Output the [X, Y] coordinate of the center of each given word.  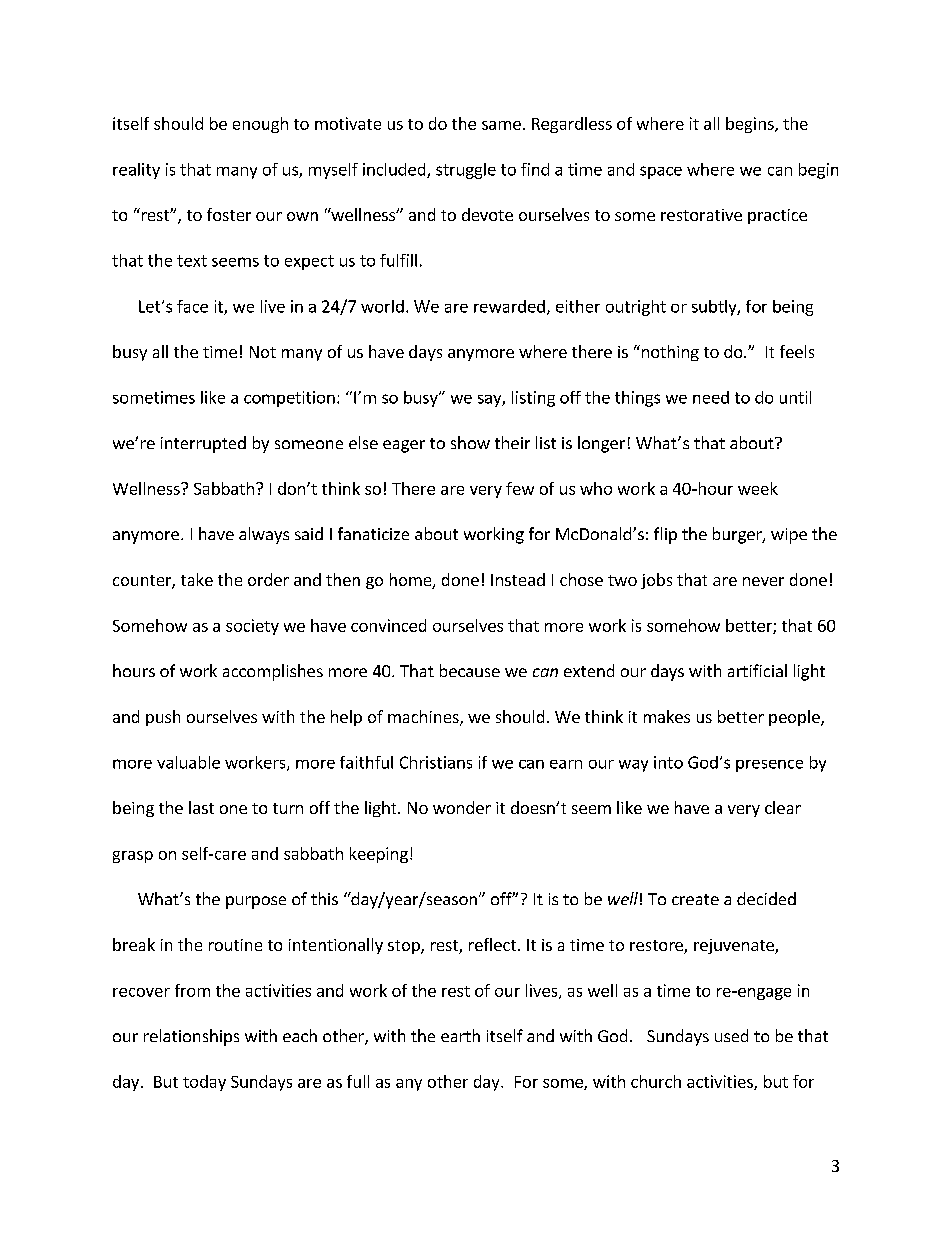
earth [460, 1035]
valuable [188, 762]
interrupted [203, 444]
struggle [466, 171]
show [470, 442]
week [758, 488]
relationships [191, 1037]
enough [260, 125]
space [661, 172]
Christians [436, 762]
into [668, 762]
